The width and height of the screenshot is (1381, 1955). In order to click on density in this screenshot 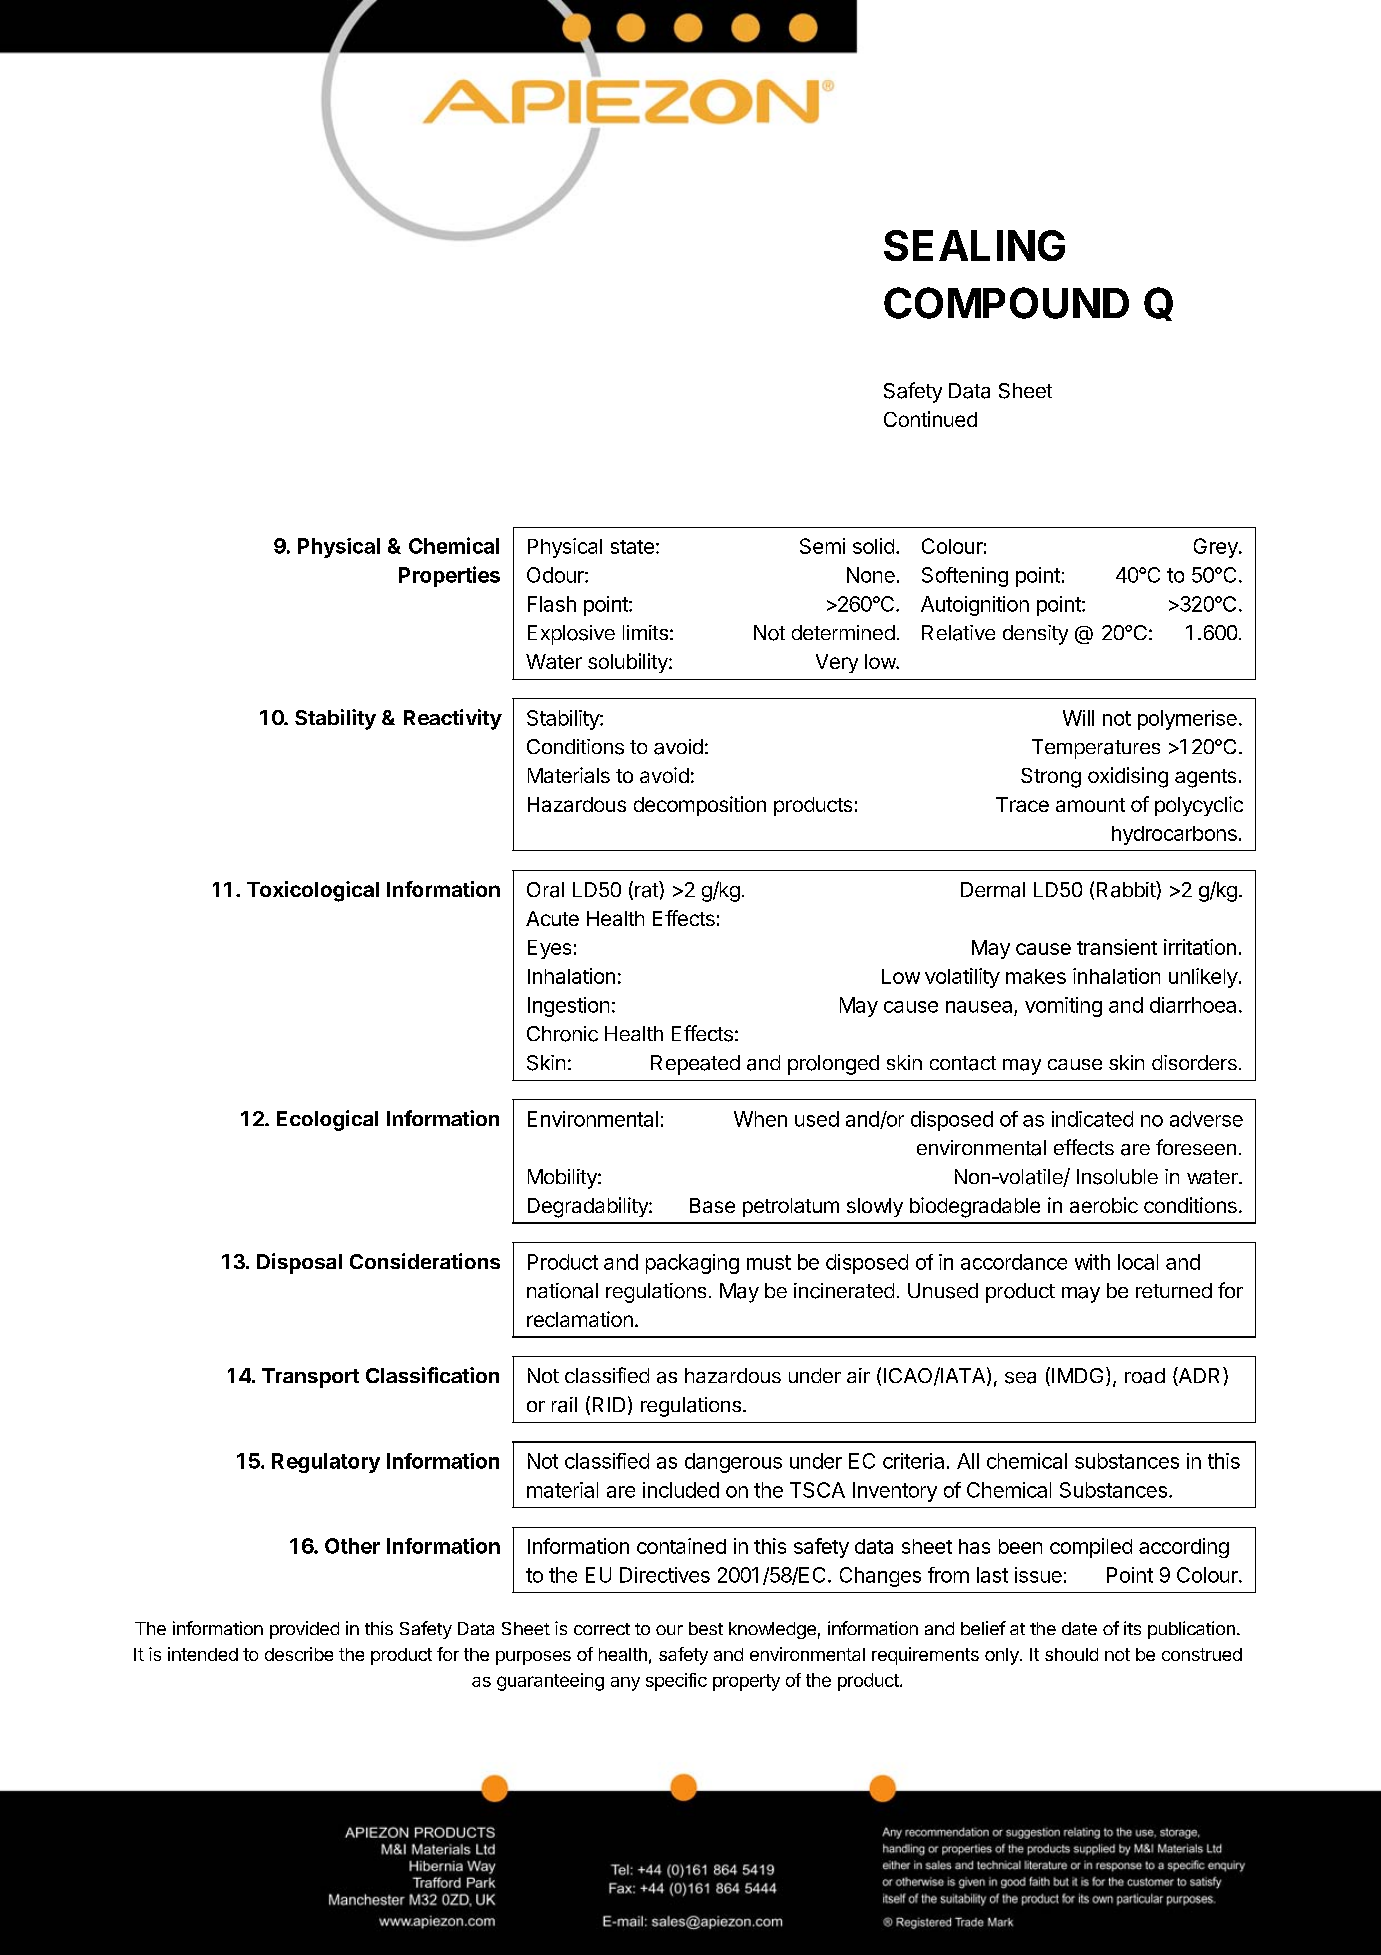, I will do `click(1035, 635)`.
